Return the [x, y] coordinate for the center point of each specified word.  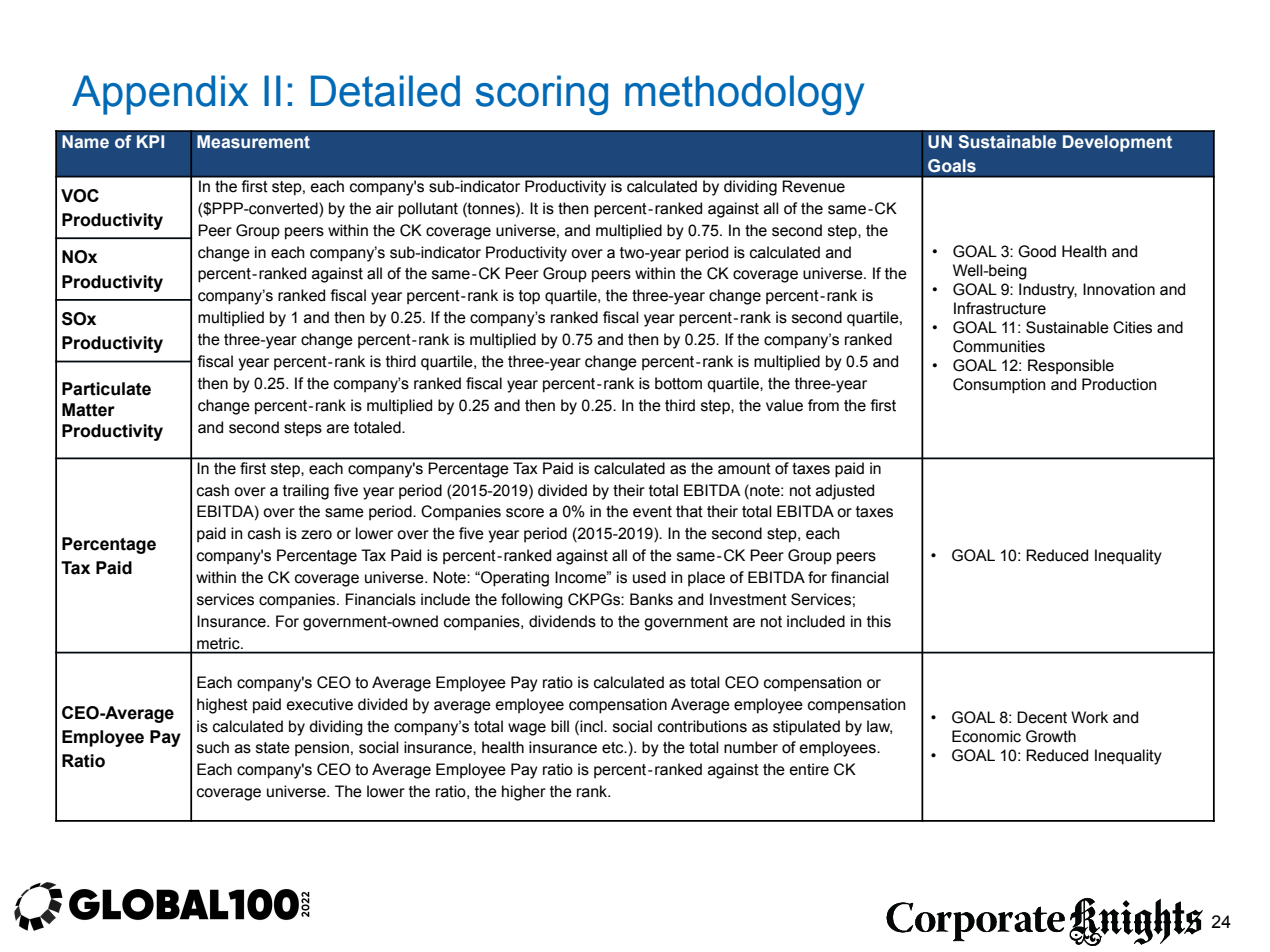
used [649, 577]
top [529, 297]
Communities [999, 346]
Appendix [160, 95]
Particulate [106, 389]
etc [614, 748]
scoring [542, 95]
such [213, 747]
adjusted [845, 492]
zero [316, 535]
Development [1117, 143]
